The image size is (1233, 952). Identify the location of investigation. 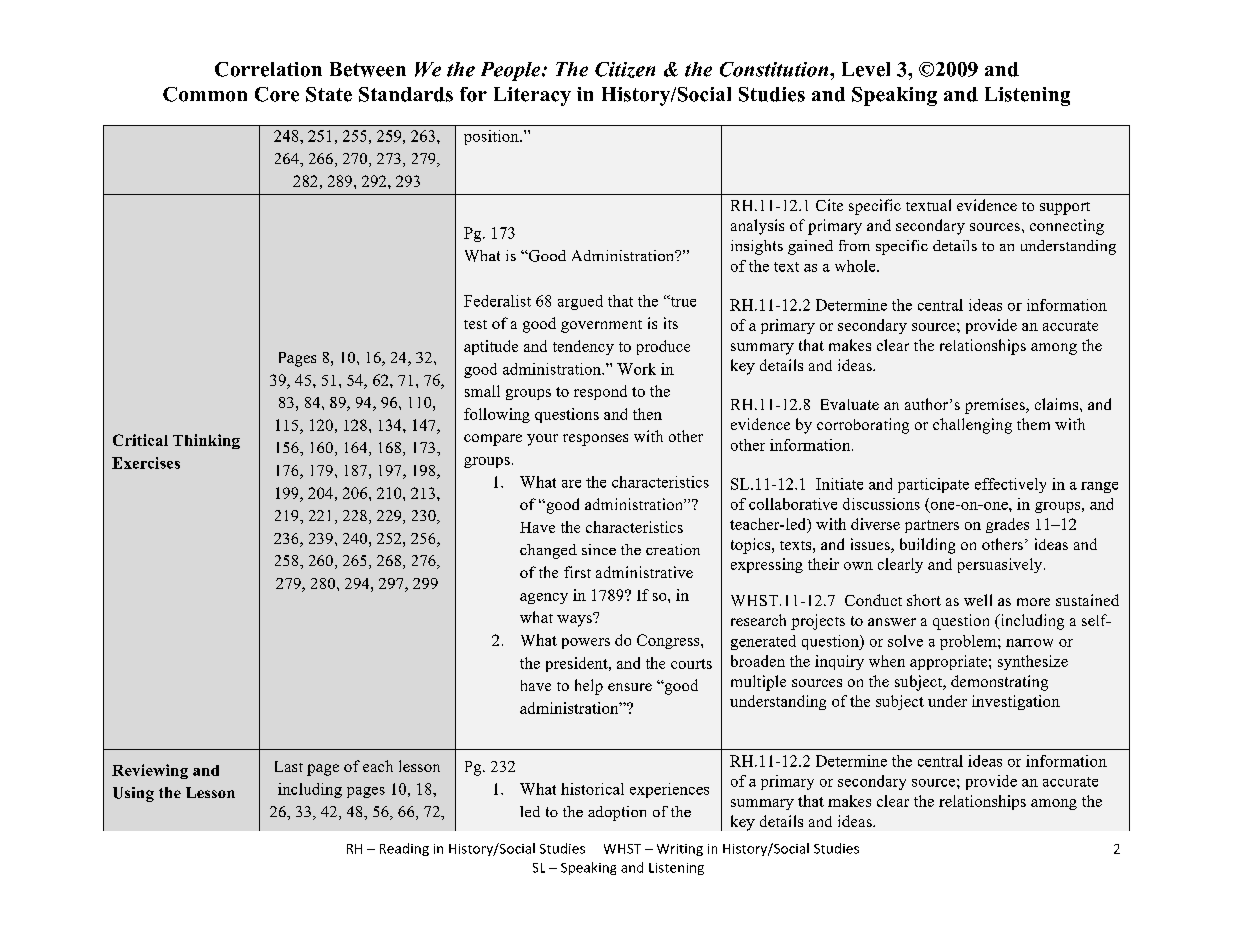
(1016, 702).
